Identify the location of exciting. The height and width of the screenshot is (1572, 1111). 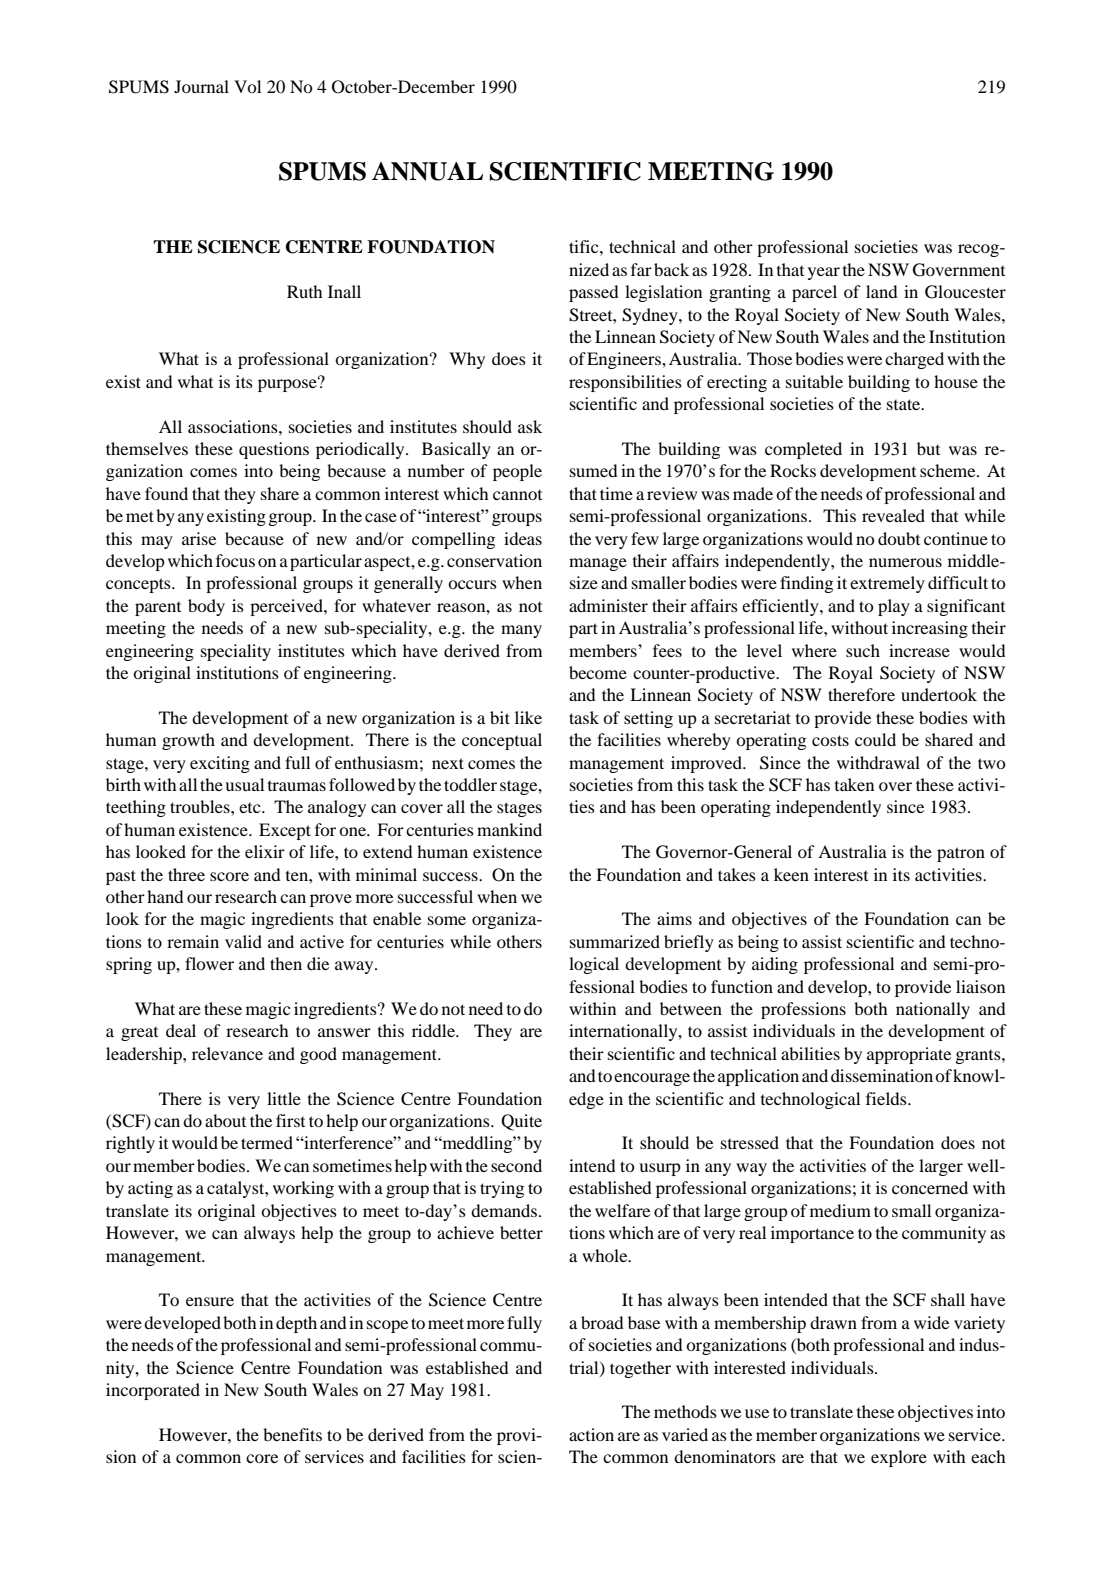
(220, 764).
